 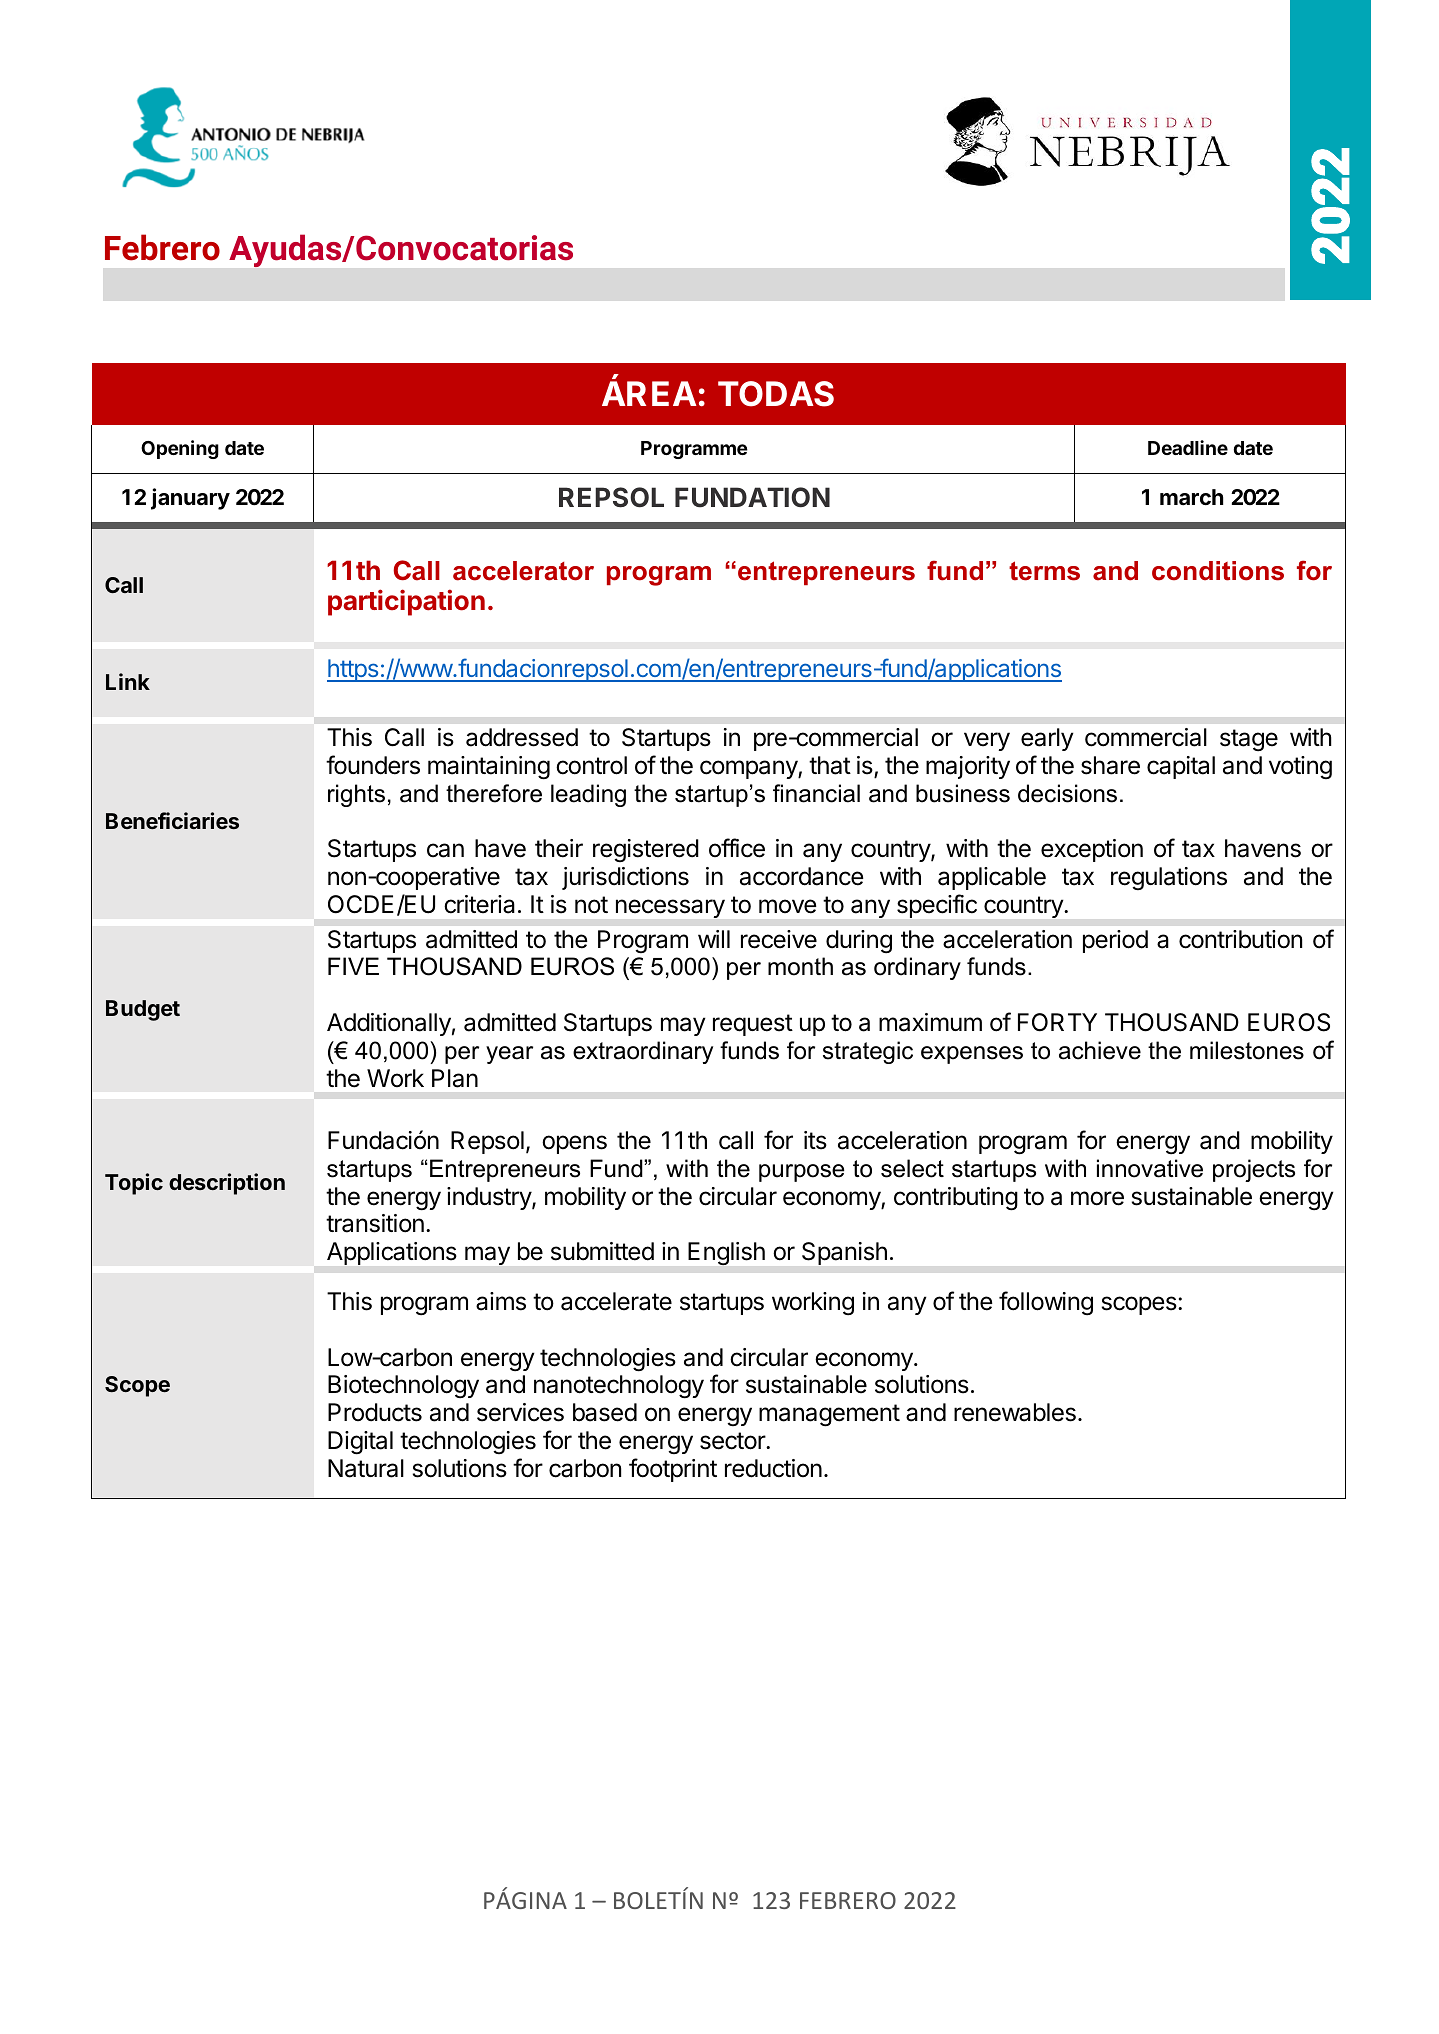 I want to click on sector, so click(x=733, y=1441).
